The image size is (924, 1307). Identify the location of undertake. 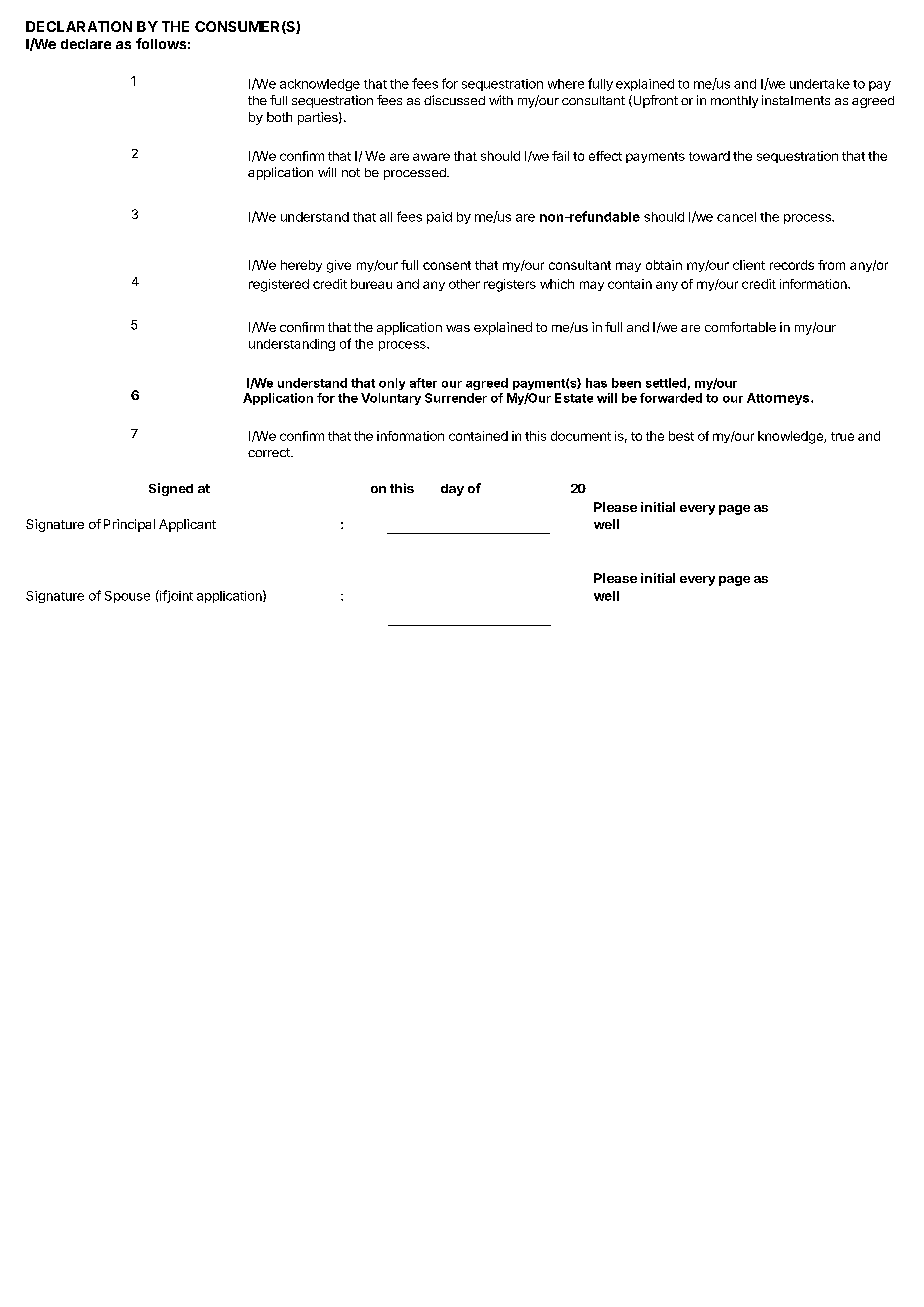
(820, 84).
